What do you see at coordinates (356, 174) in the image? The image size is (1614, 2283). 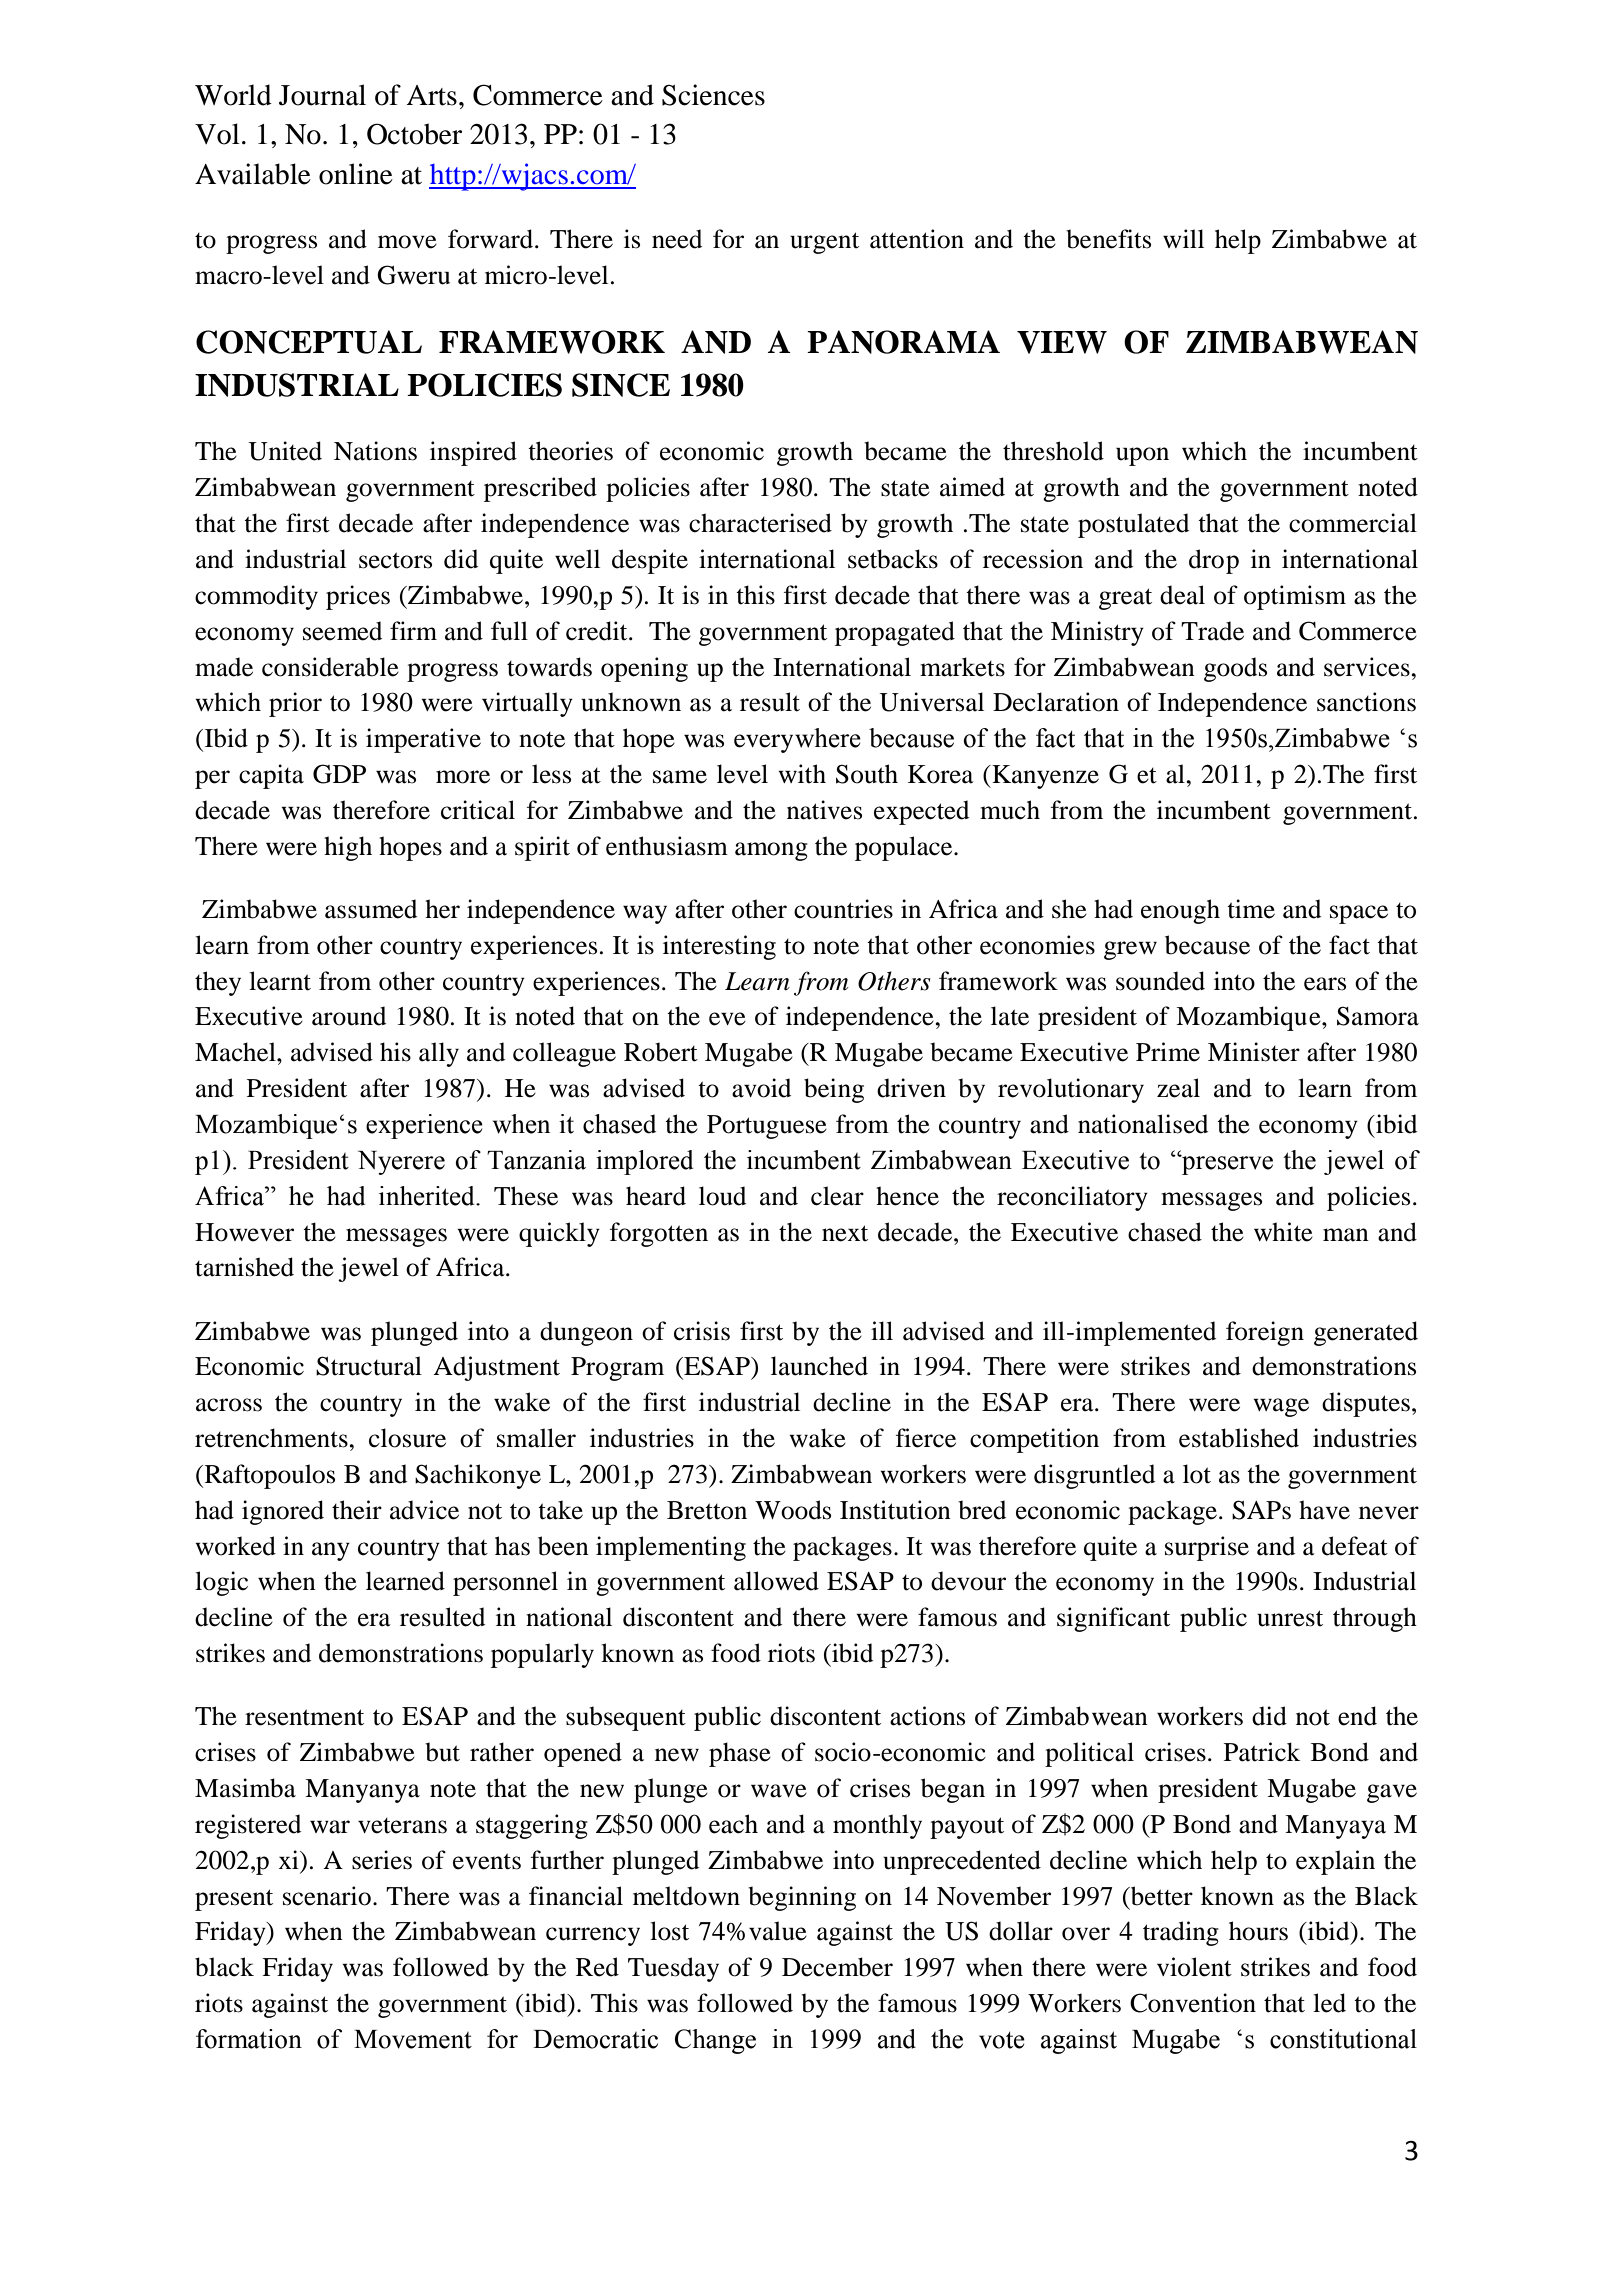 I see `online` at bounding box center [356, 174].
